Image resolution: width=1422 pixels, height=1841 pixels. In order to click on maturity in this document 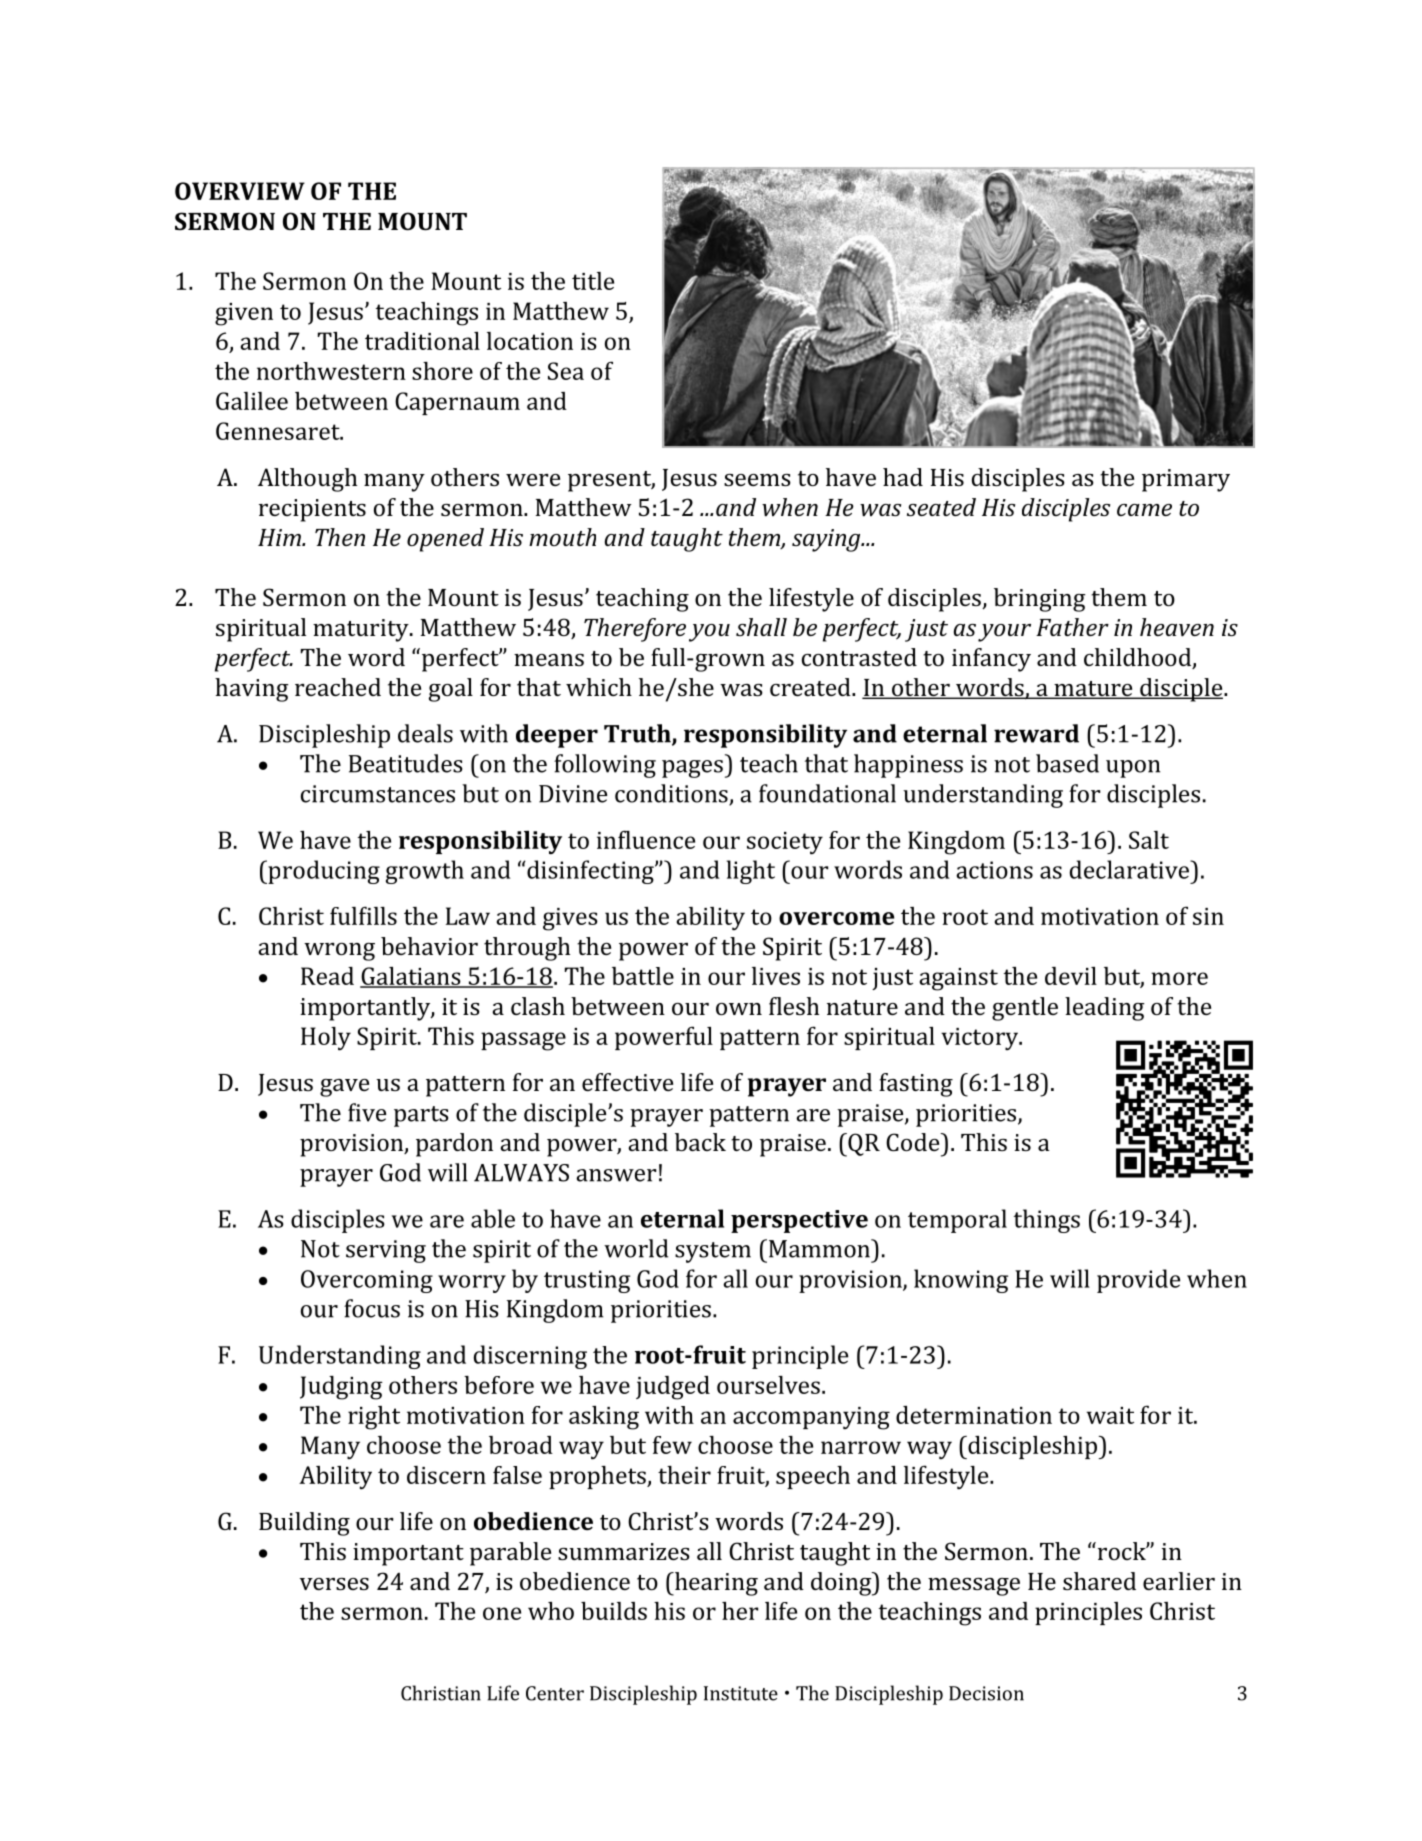, I will do `click(362, 630)`.
